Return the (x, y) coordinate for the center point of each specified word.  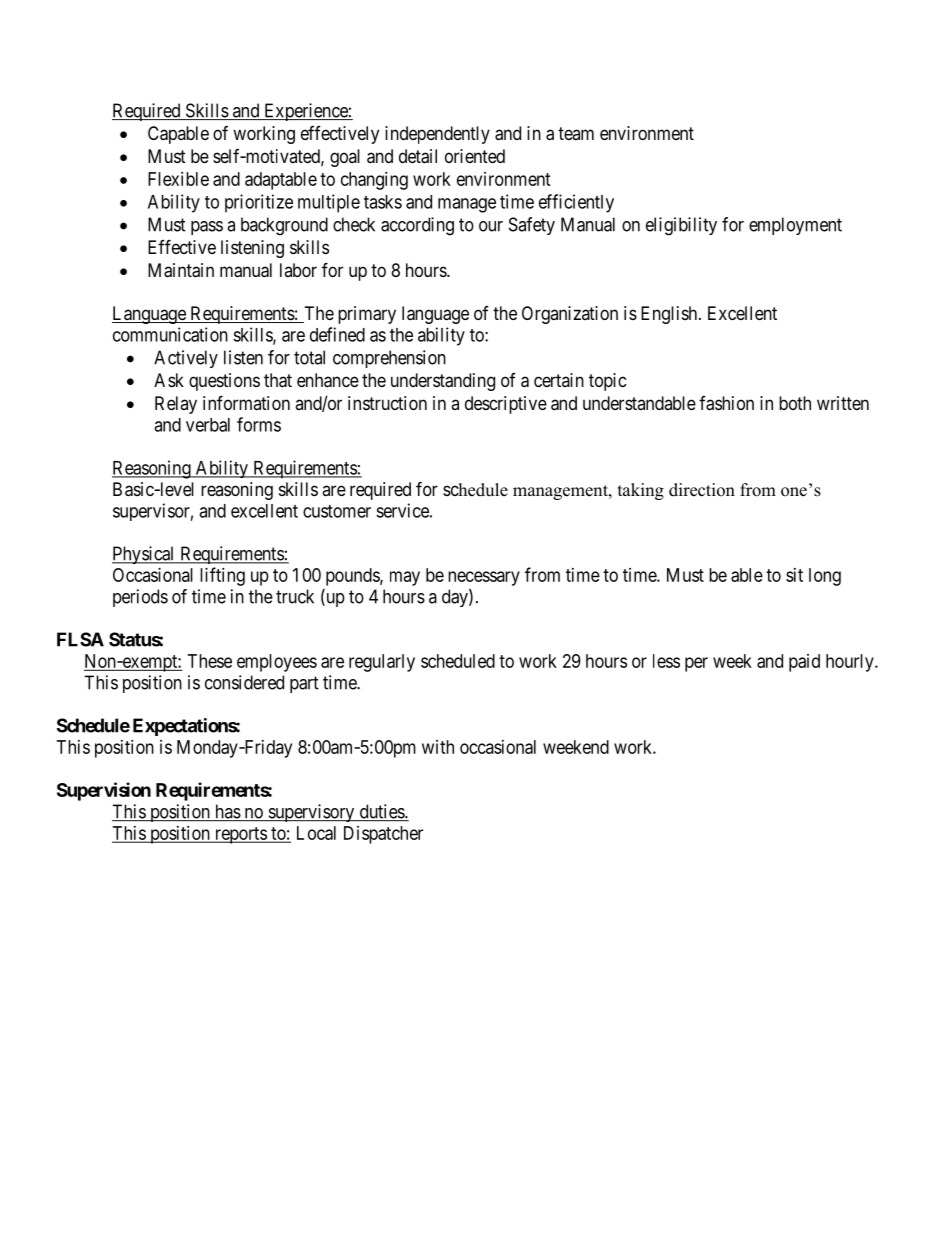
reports (240, 835)
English (670, 315)
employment (795, 226)
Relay (176, 405)
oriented (475, 156)
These (210, 661)
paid (804, 663)
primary (367, 315)
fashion (726, 403)
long (825, 577)
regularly (382, 663)
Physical (144, 555)
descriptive (506, 405)
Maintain (181, 270)
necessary (484, 578)
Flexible (178, 179)
